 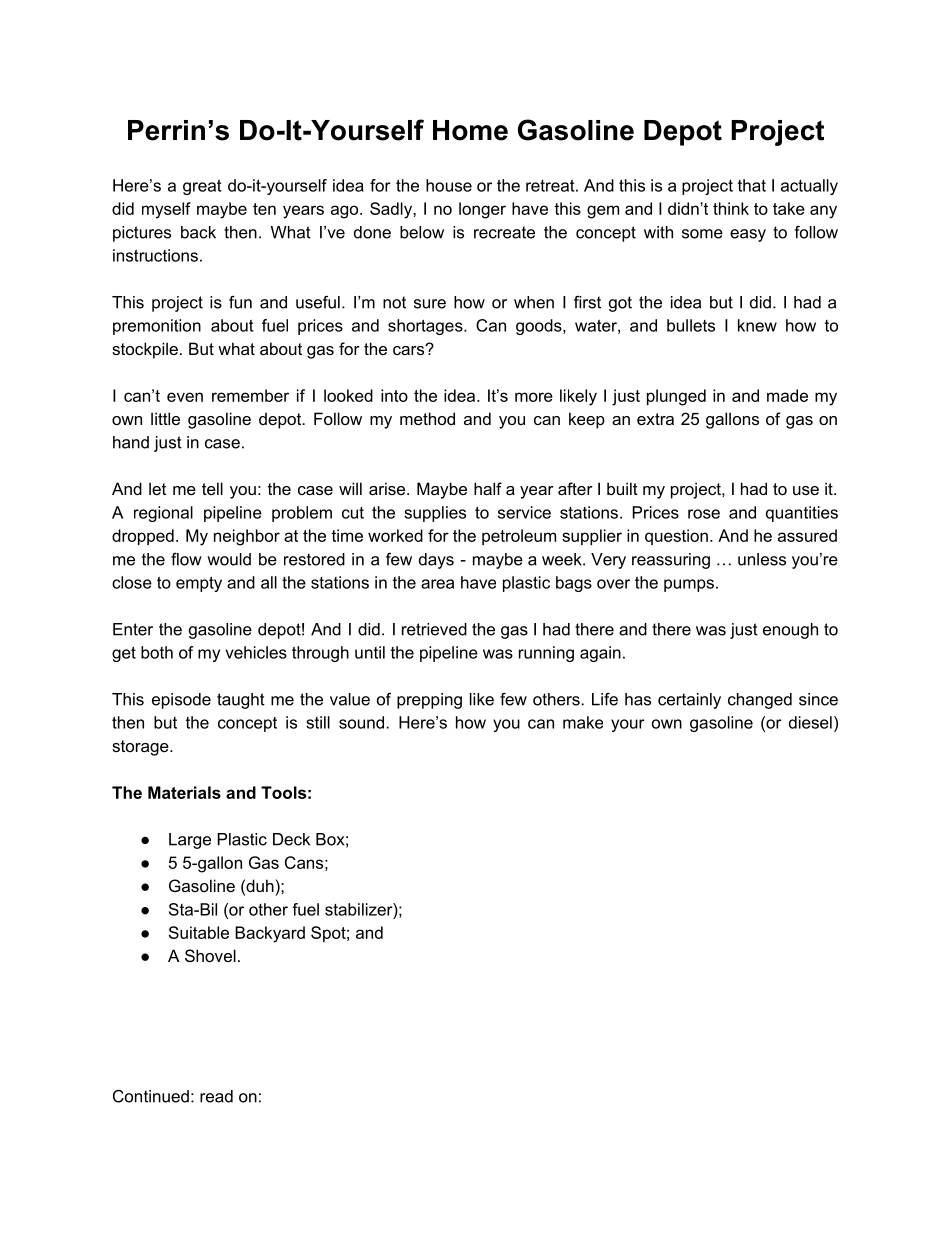 I want to click on half, so click(x=488, y=488).
